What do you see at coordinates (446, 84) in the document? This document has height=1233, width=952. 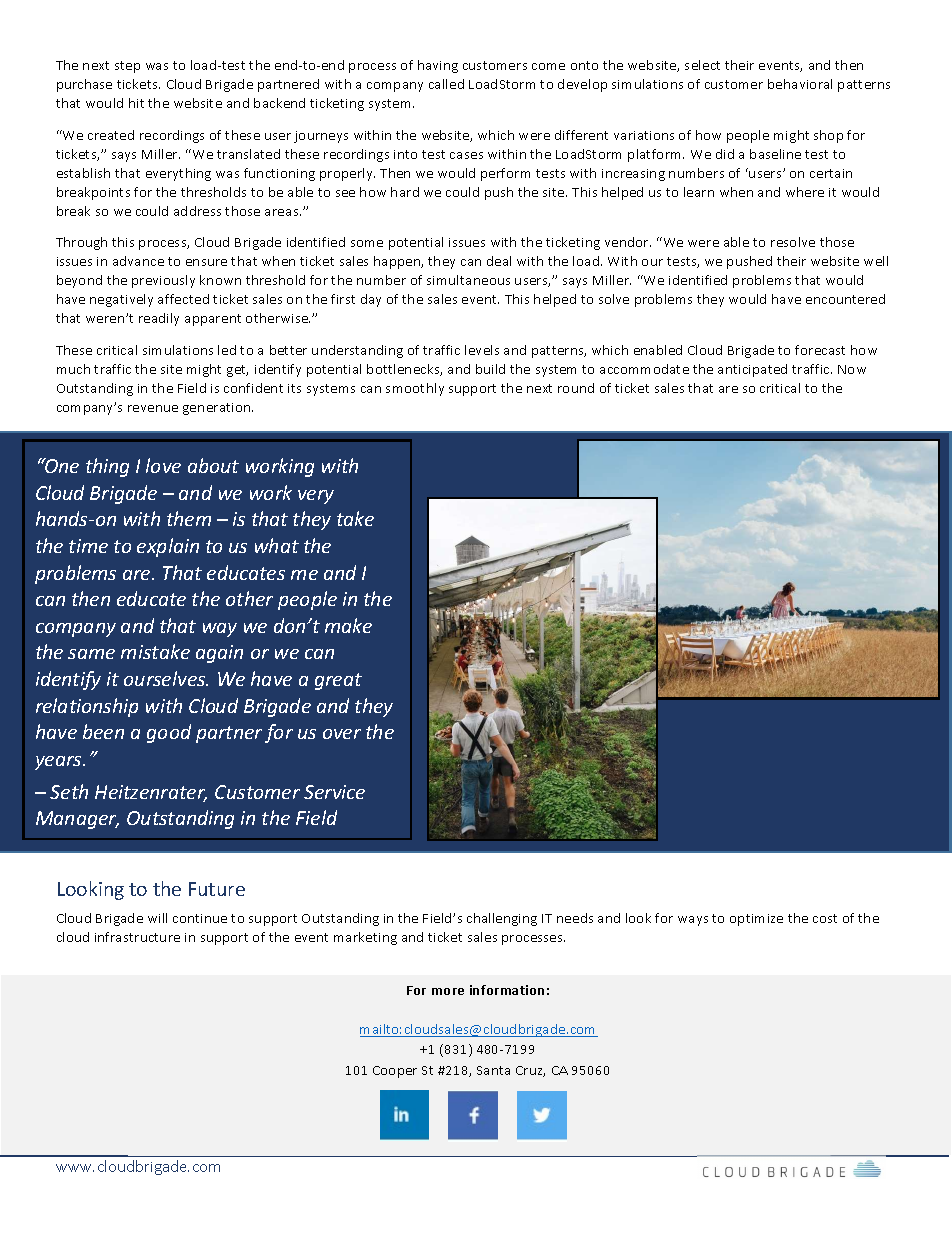 I see `called` at bounding box center [446, 84].
